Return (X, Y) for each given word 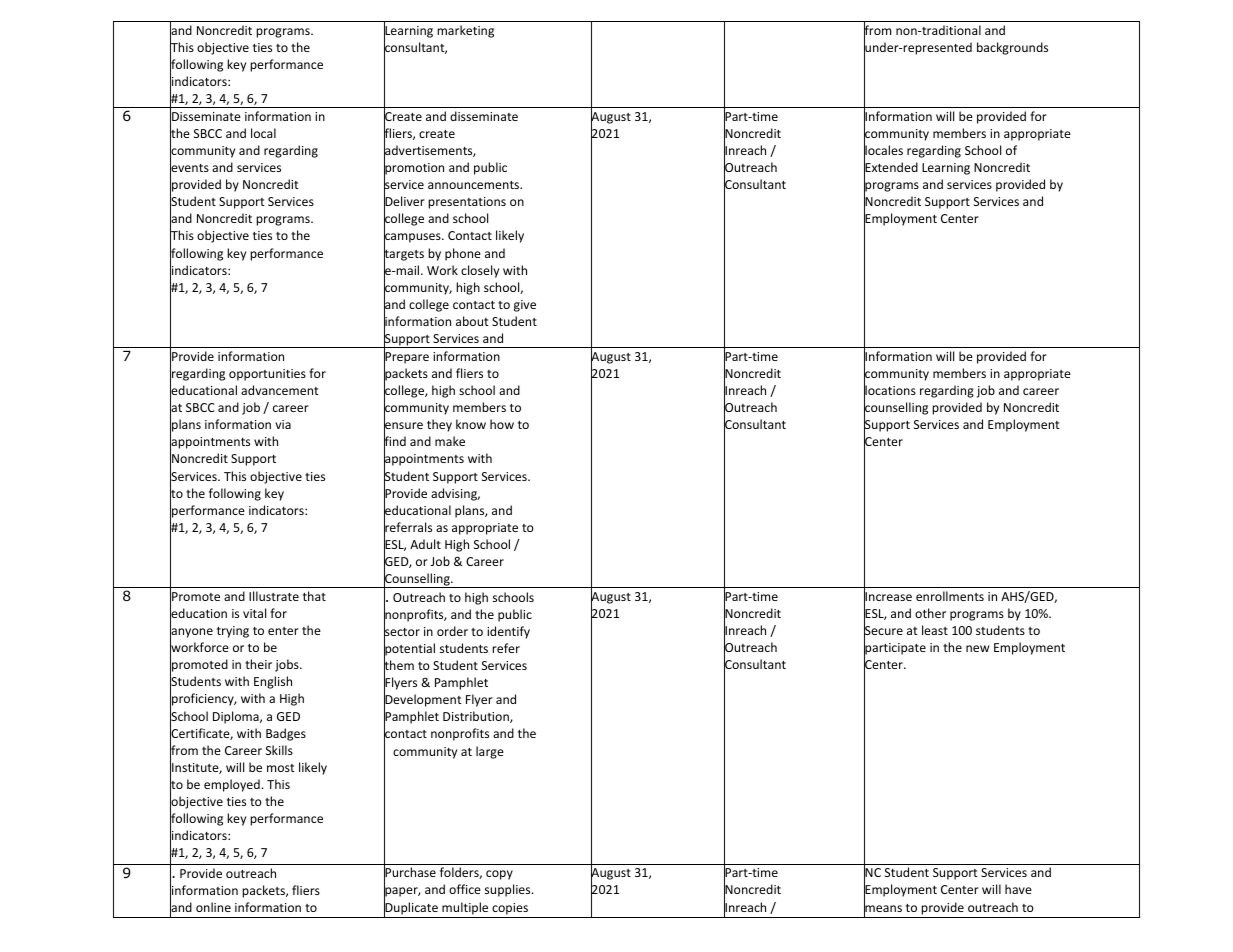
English (273, 682)
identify (508, 632)
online (213, 907)
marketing (465, 31)
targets (404, 255)
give (525, 306)
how (502, 424)
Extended (891, 168)
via (283, 424)
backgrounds (1012, 48)
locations (890, 391)
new (977, 648)
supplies (509, 890)
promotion (414, 169)
